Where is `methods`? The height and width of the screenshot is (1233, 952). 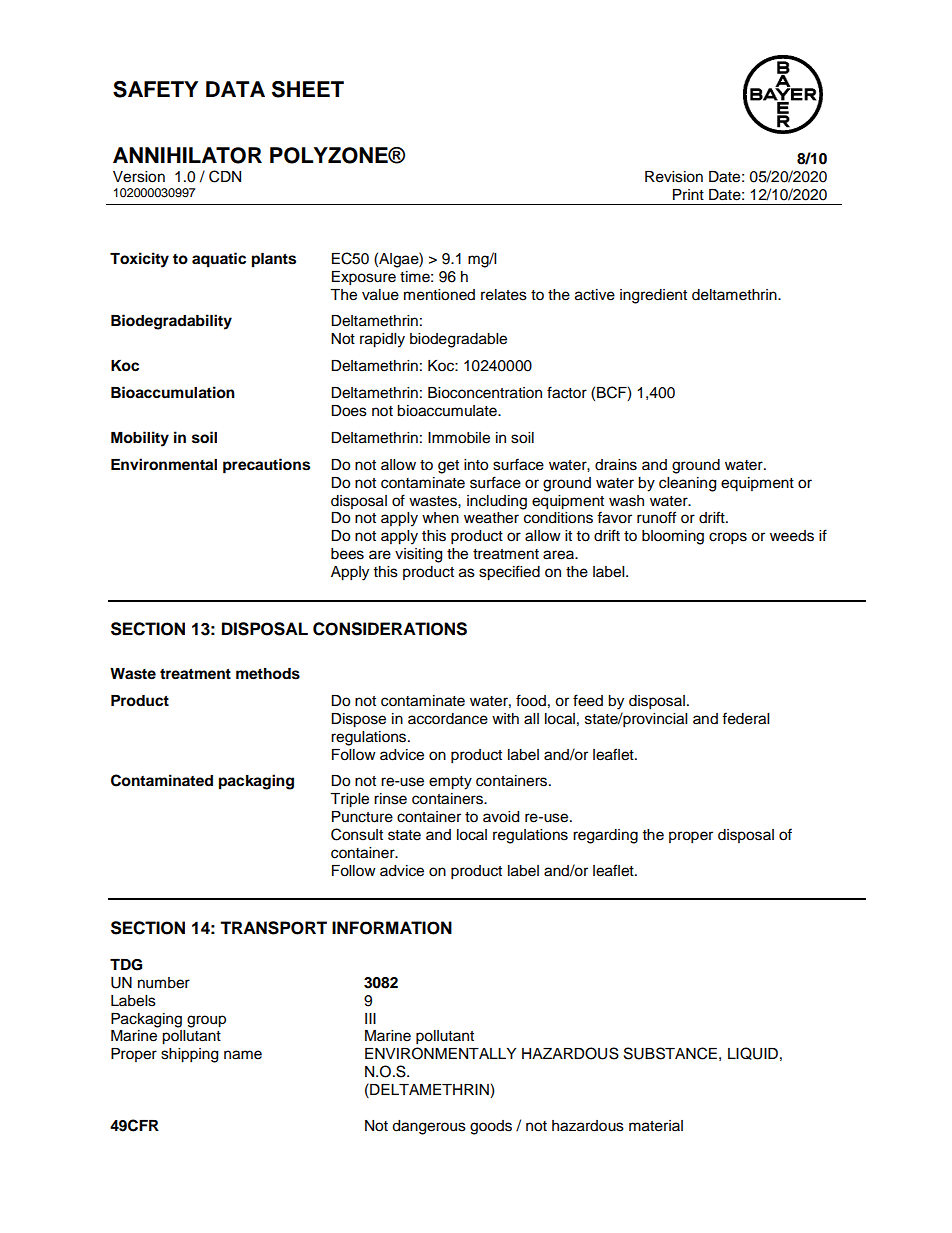 methods is located at coordinates (268, 674).
